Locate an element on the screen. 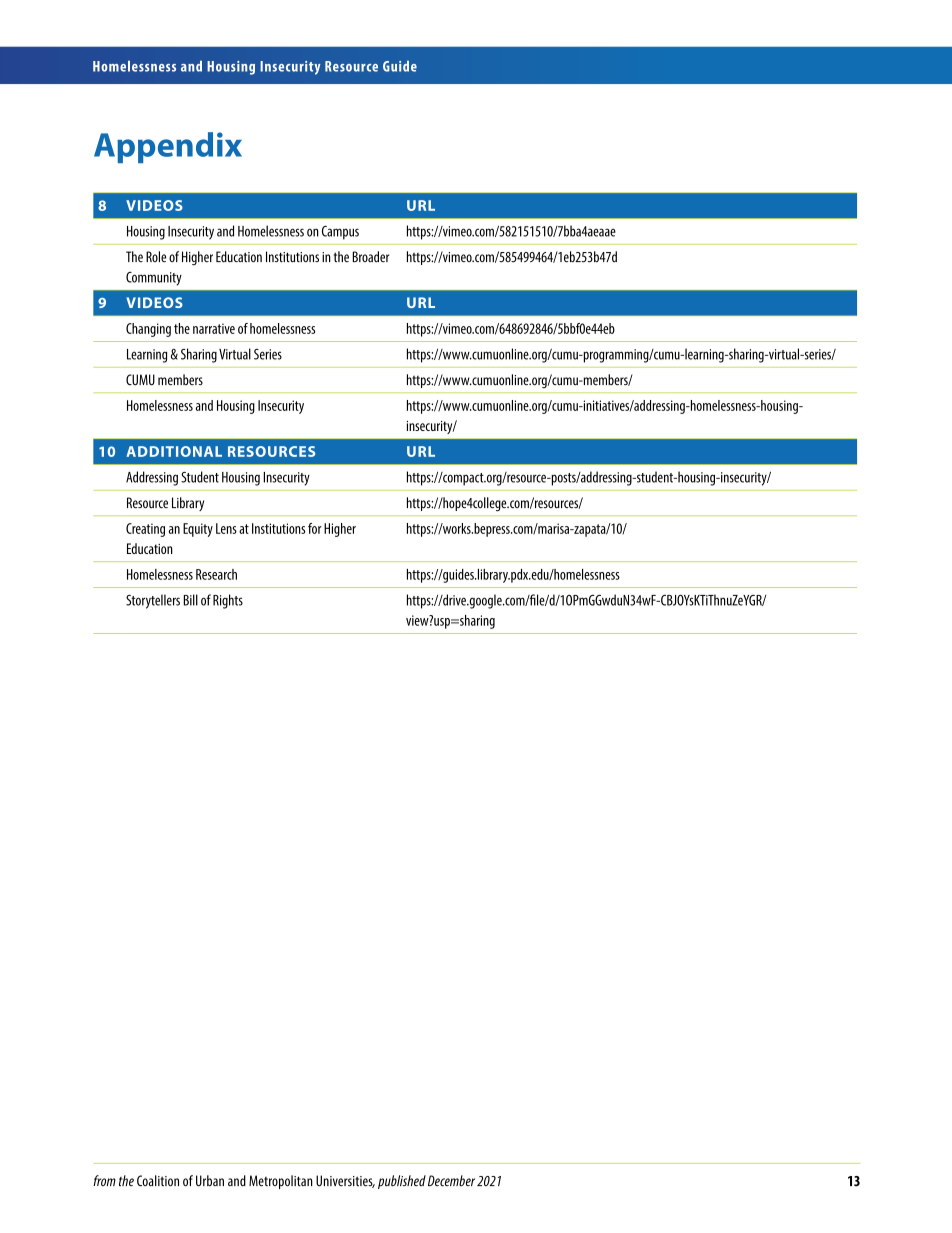  Rights is located at coordinates (228, 601).
